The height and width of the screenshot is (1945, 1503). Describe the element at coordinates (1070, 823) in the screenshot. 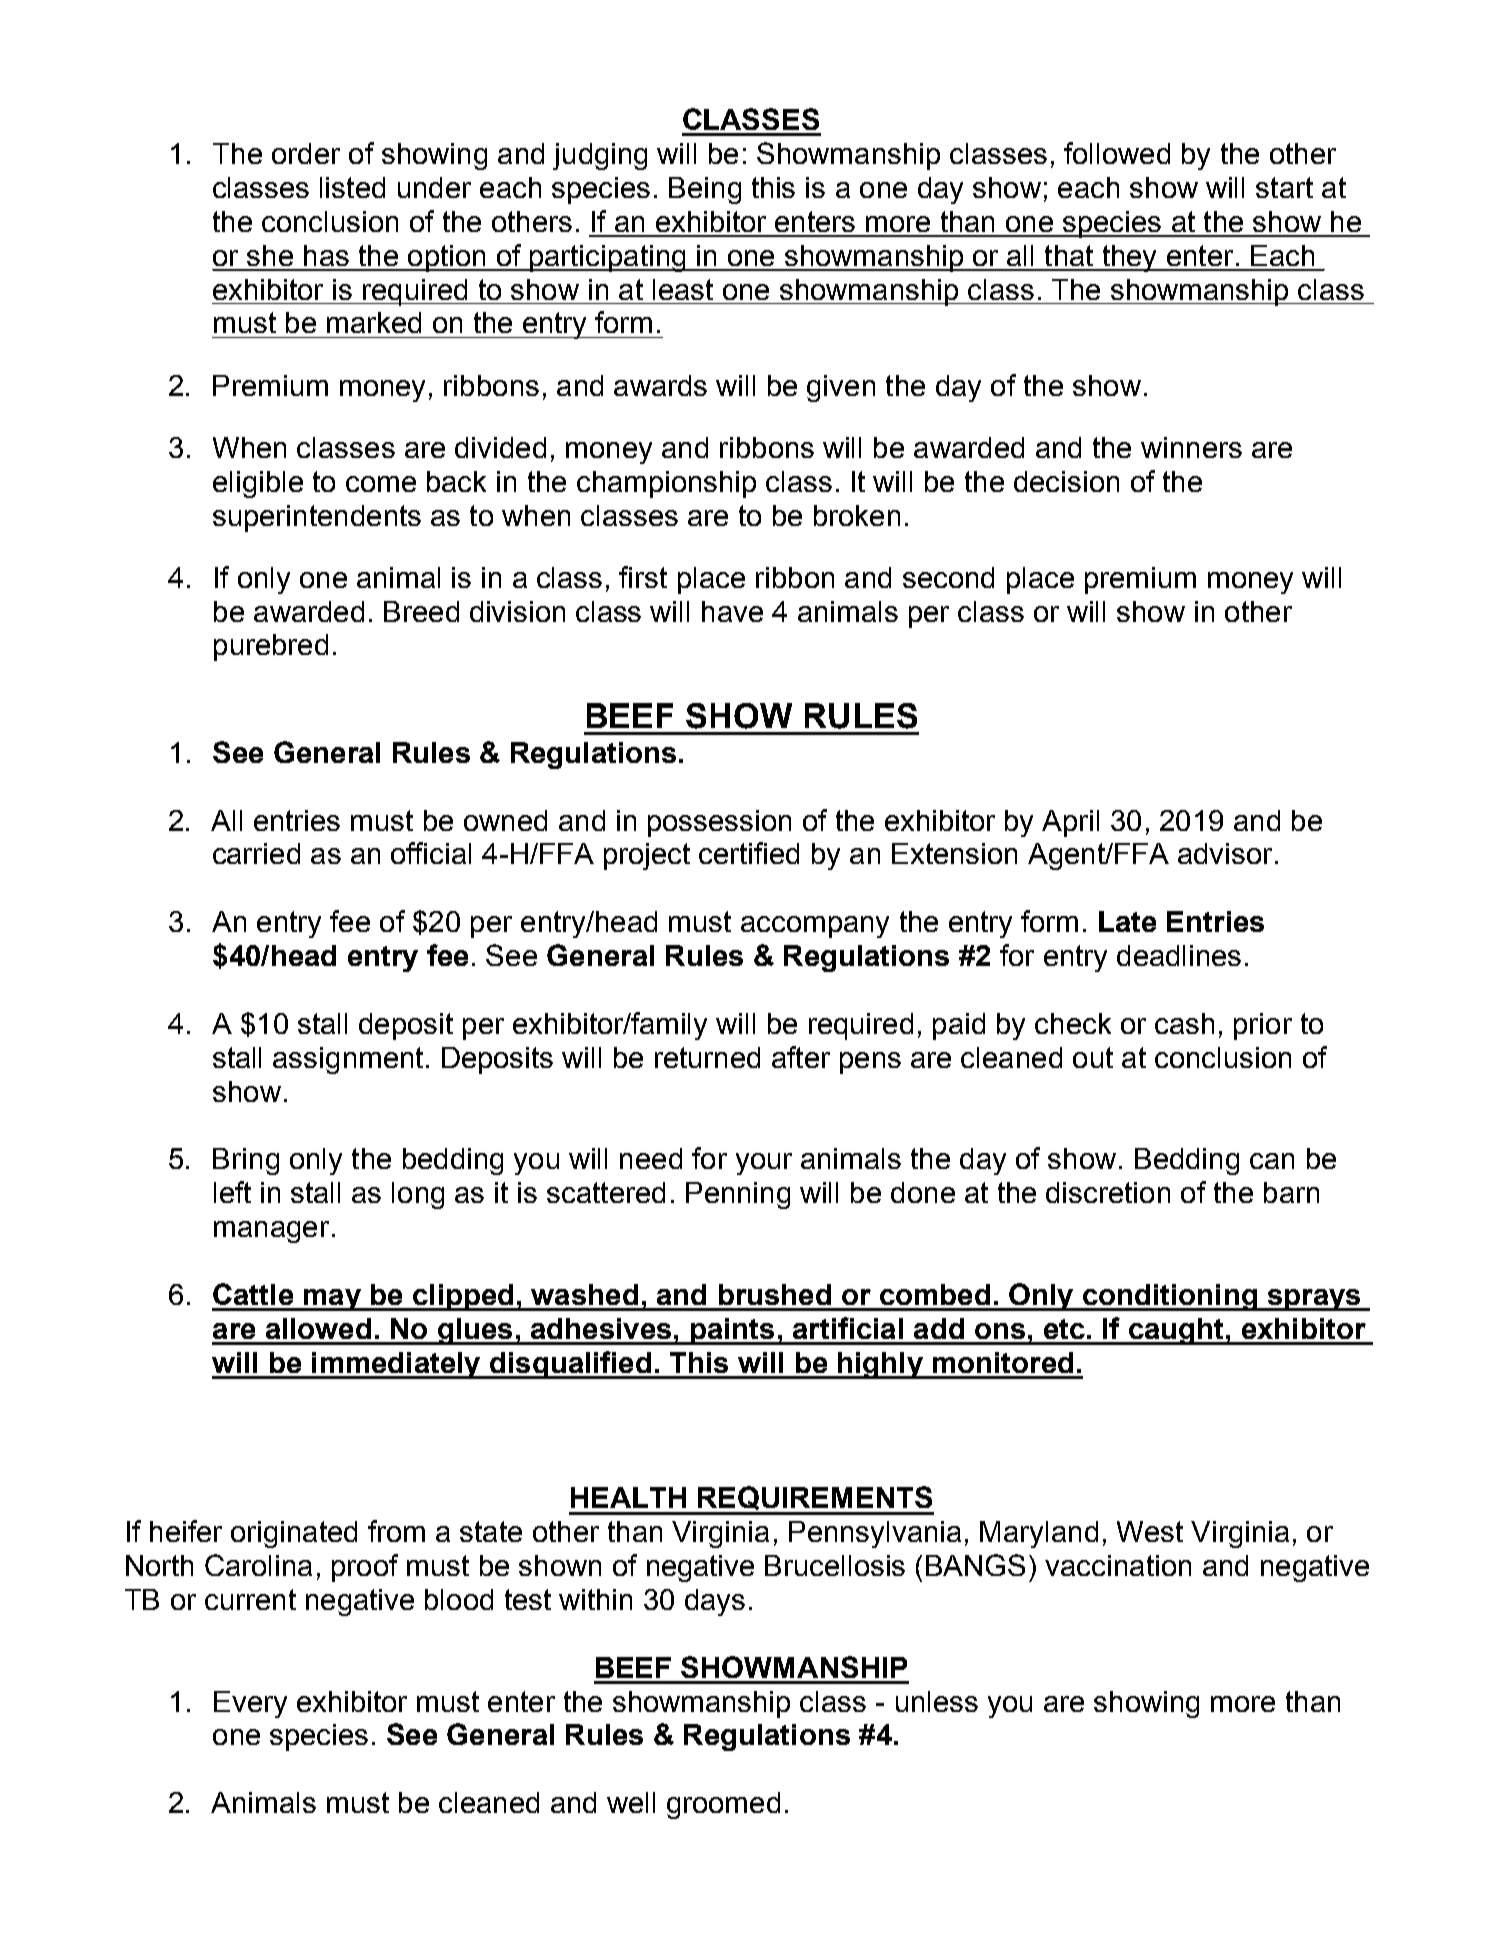

I see `April` at that location.
